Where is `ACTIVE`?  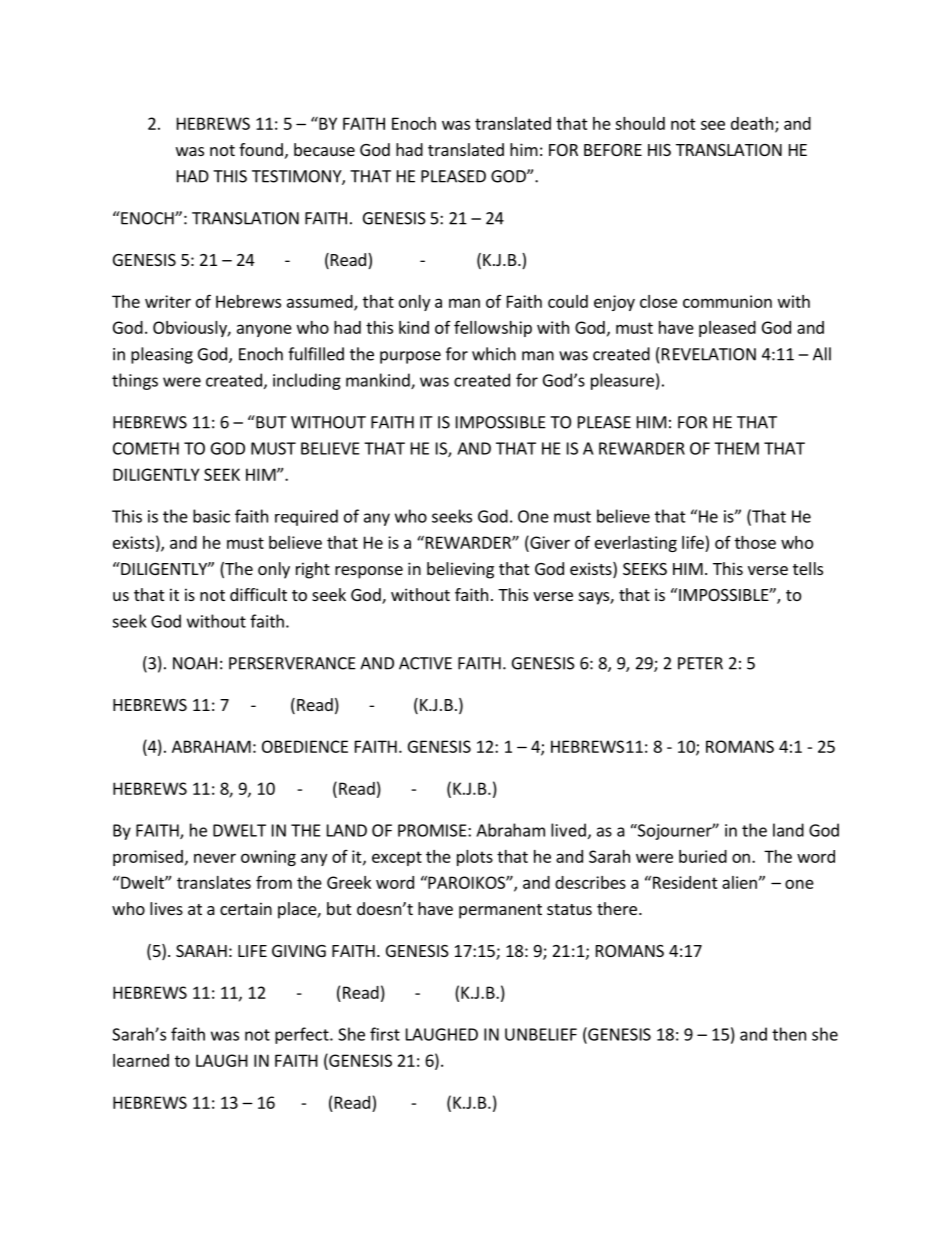
ACTIVE is located at coordinates (425, 663).
